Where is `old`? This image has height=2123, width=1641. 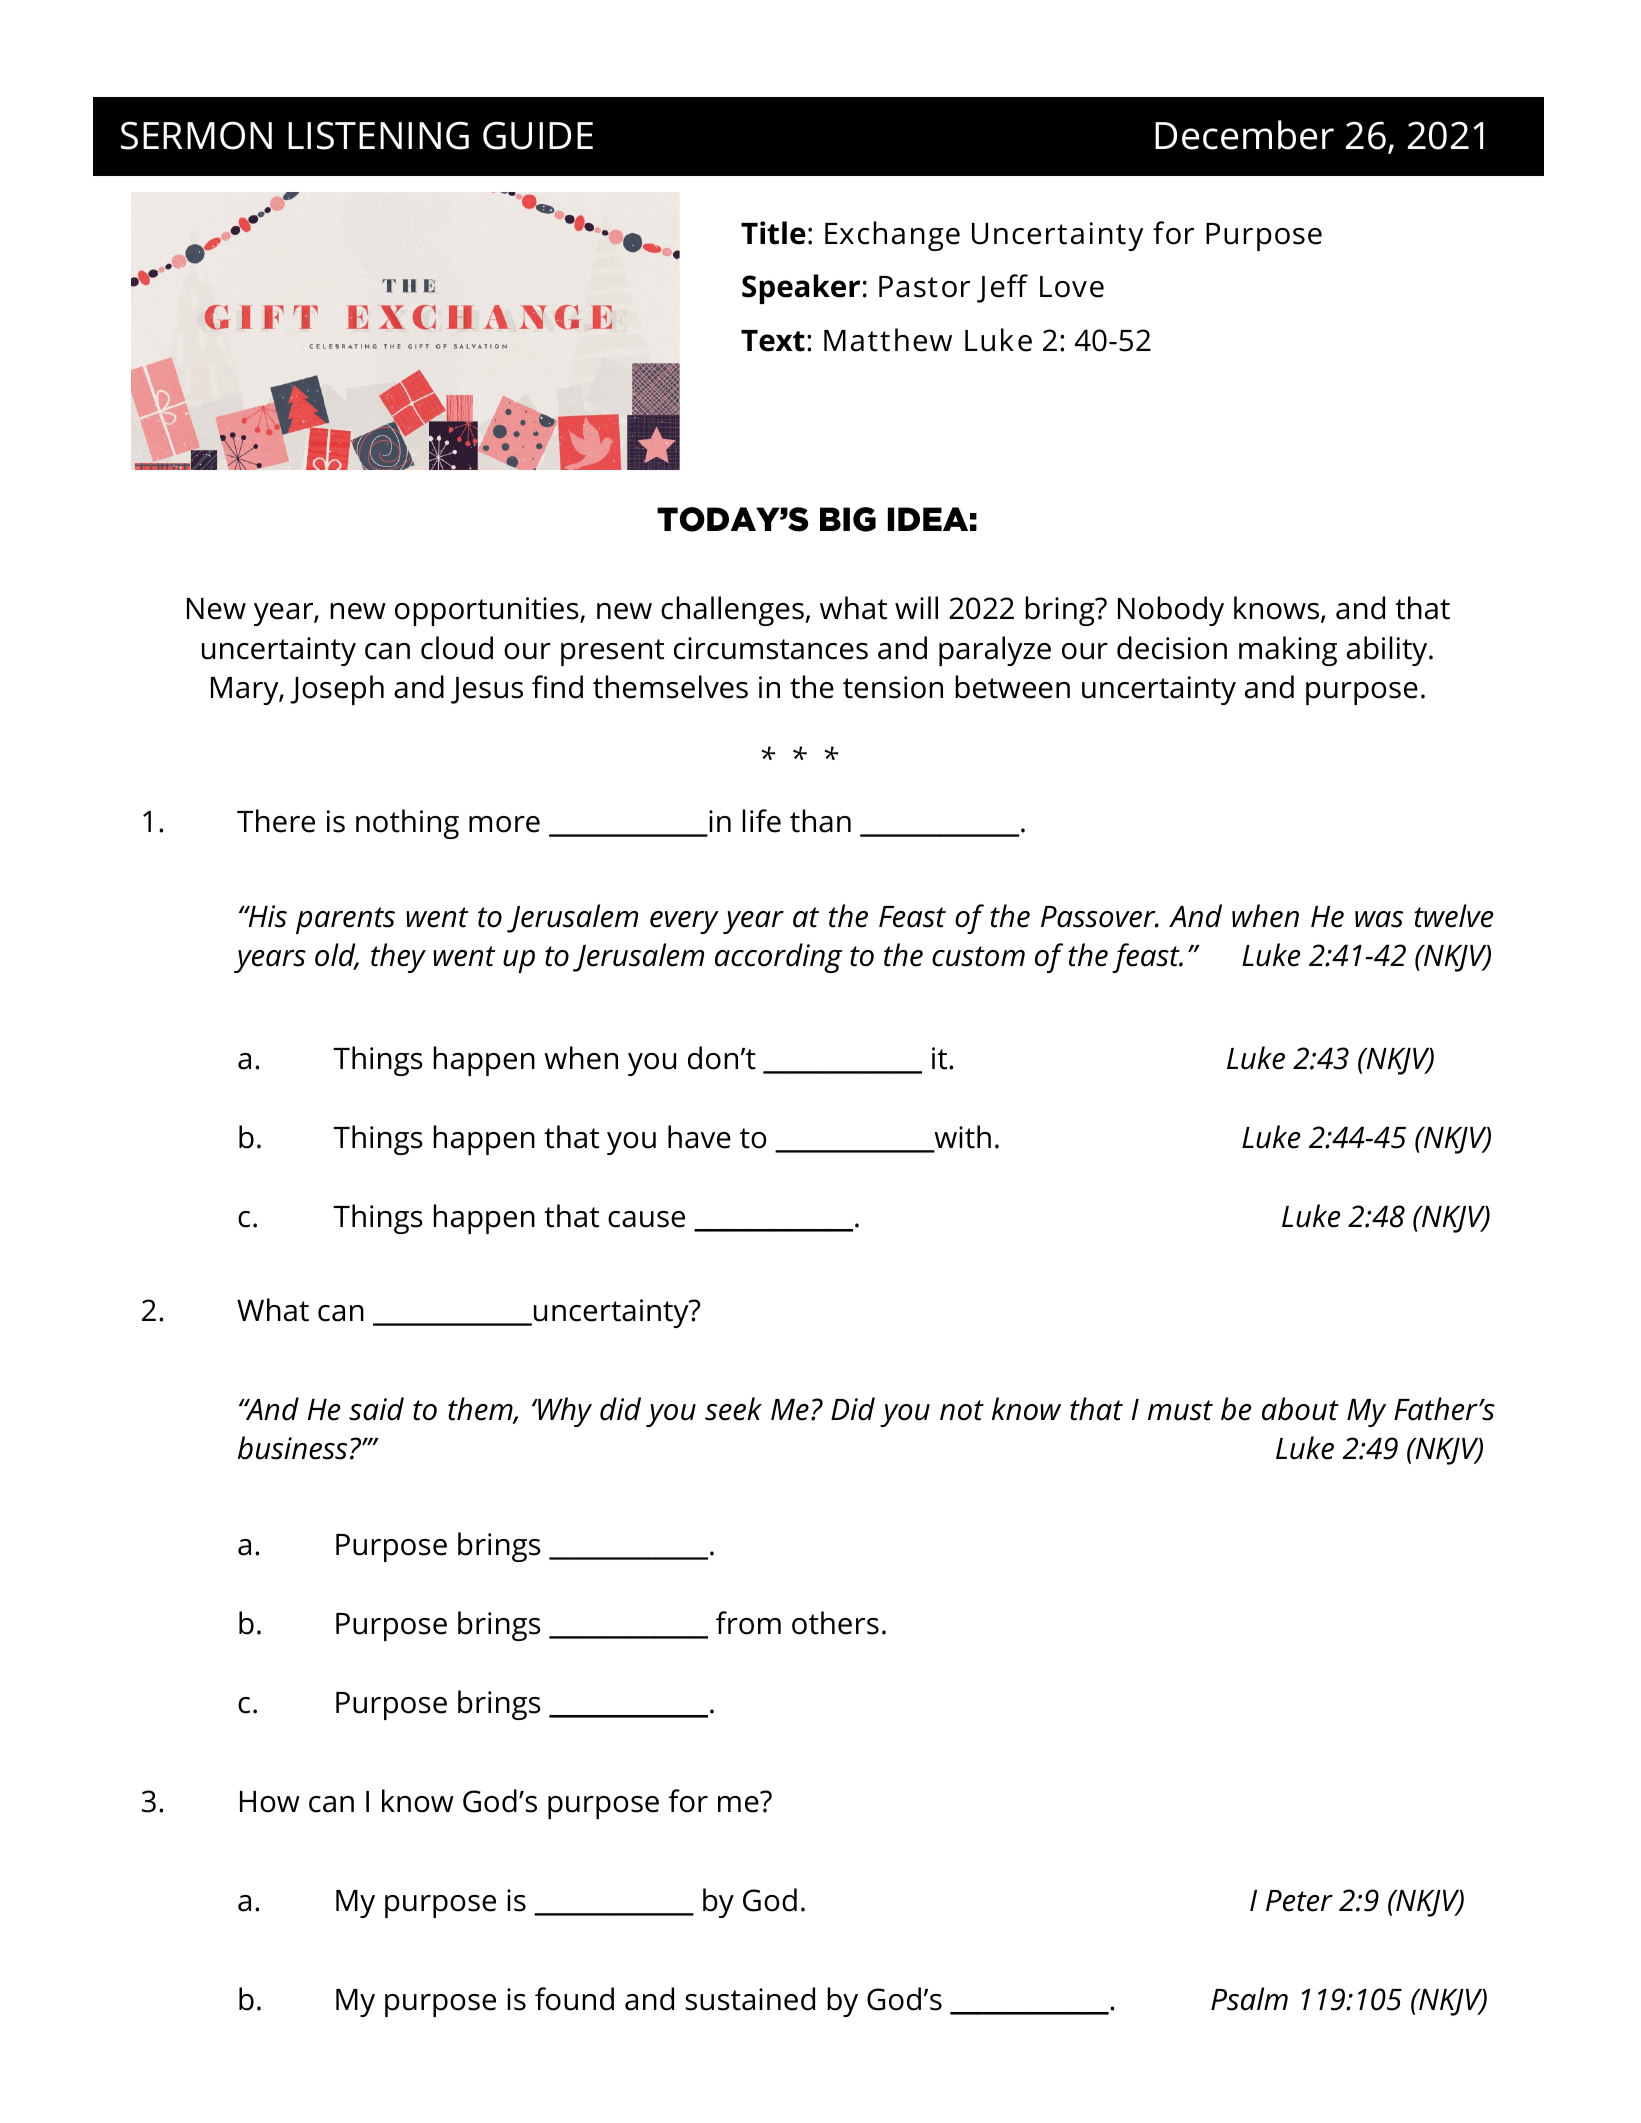 old is located at coordinates (336, 956).
